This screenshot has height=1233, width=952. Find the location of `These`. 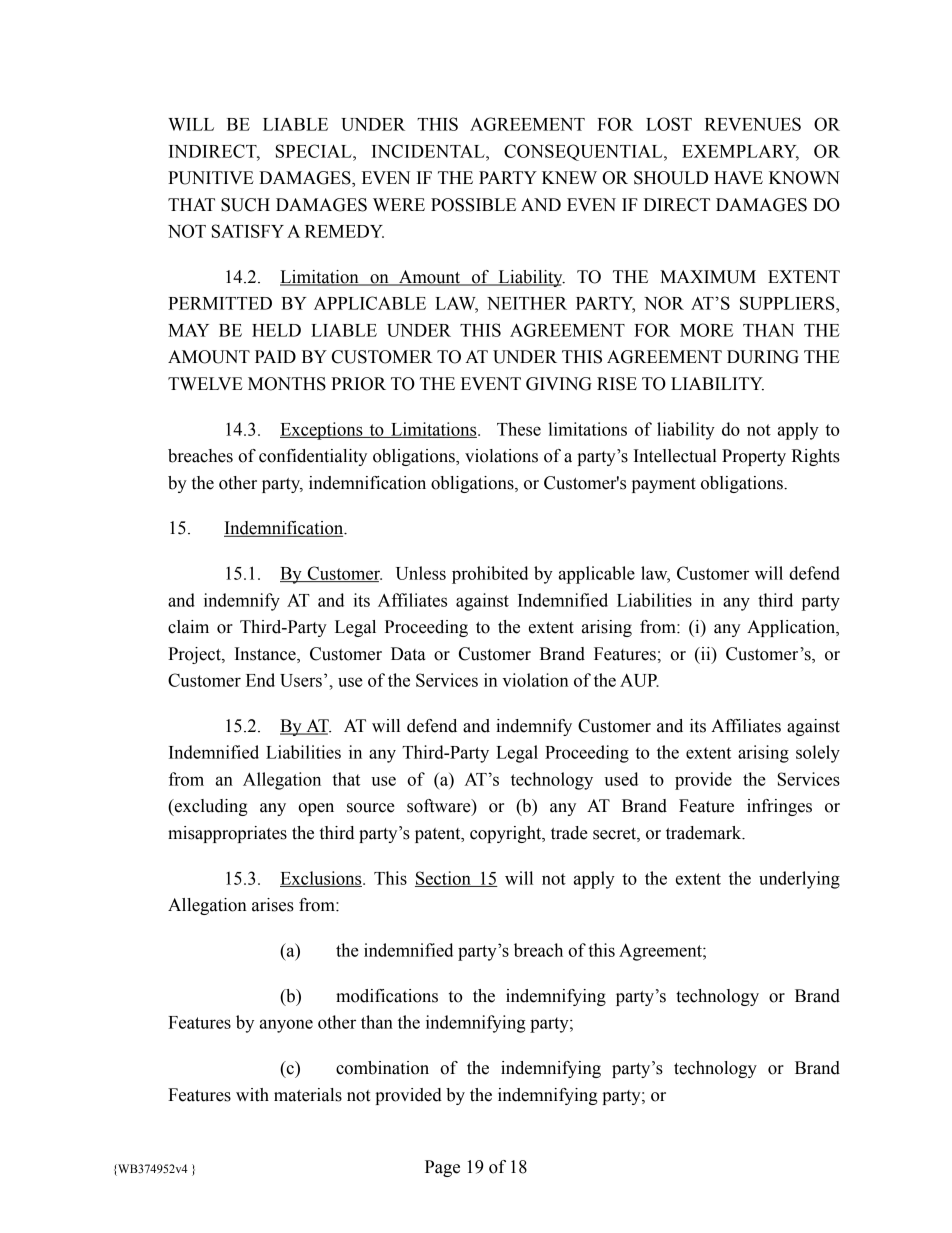

These is located at coordinates (519, 429).
